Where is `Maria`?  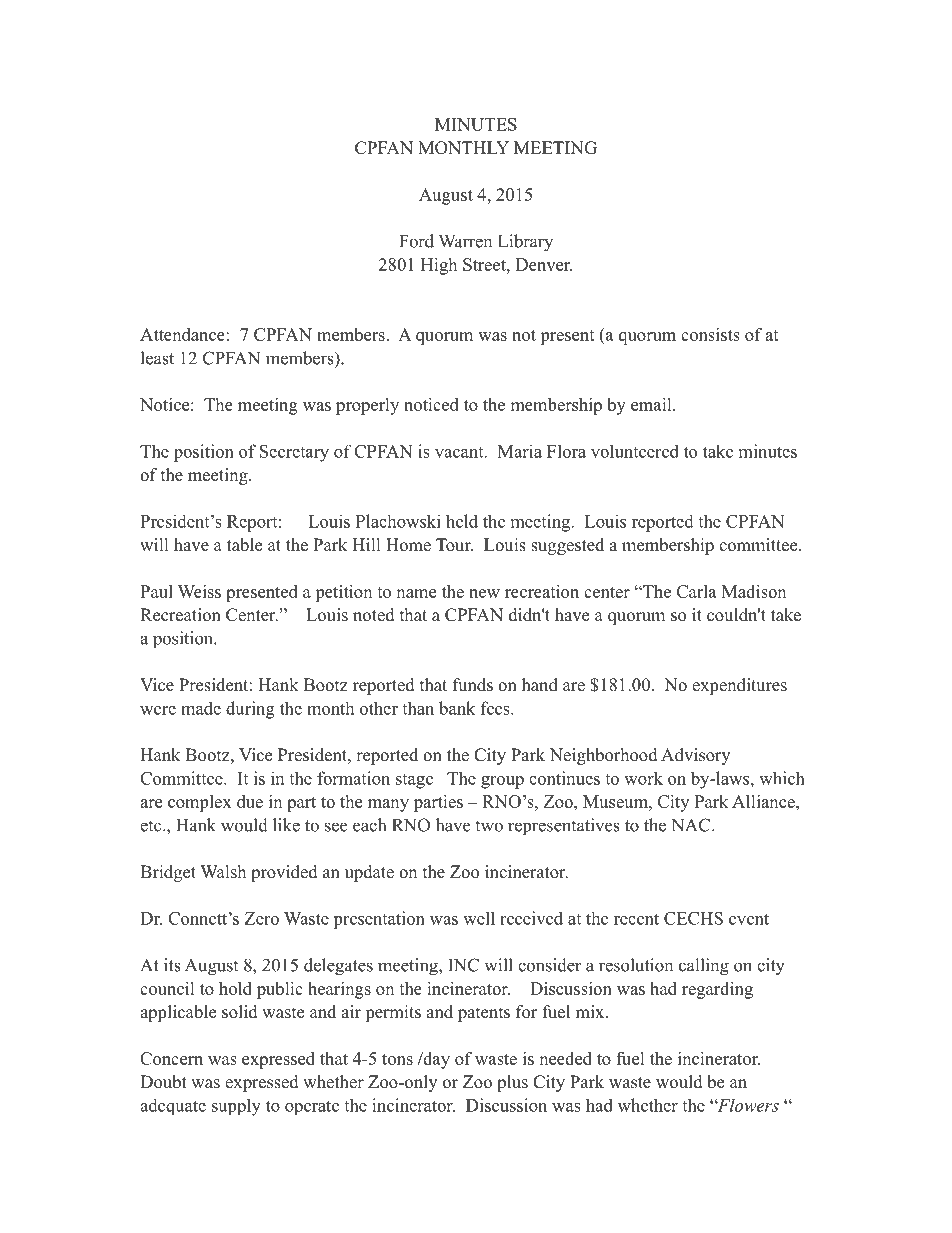 Maria is located at coordinates (520, 451).
